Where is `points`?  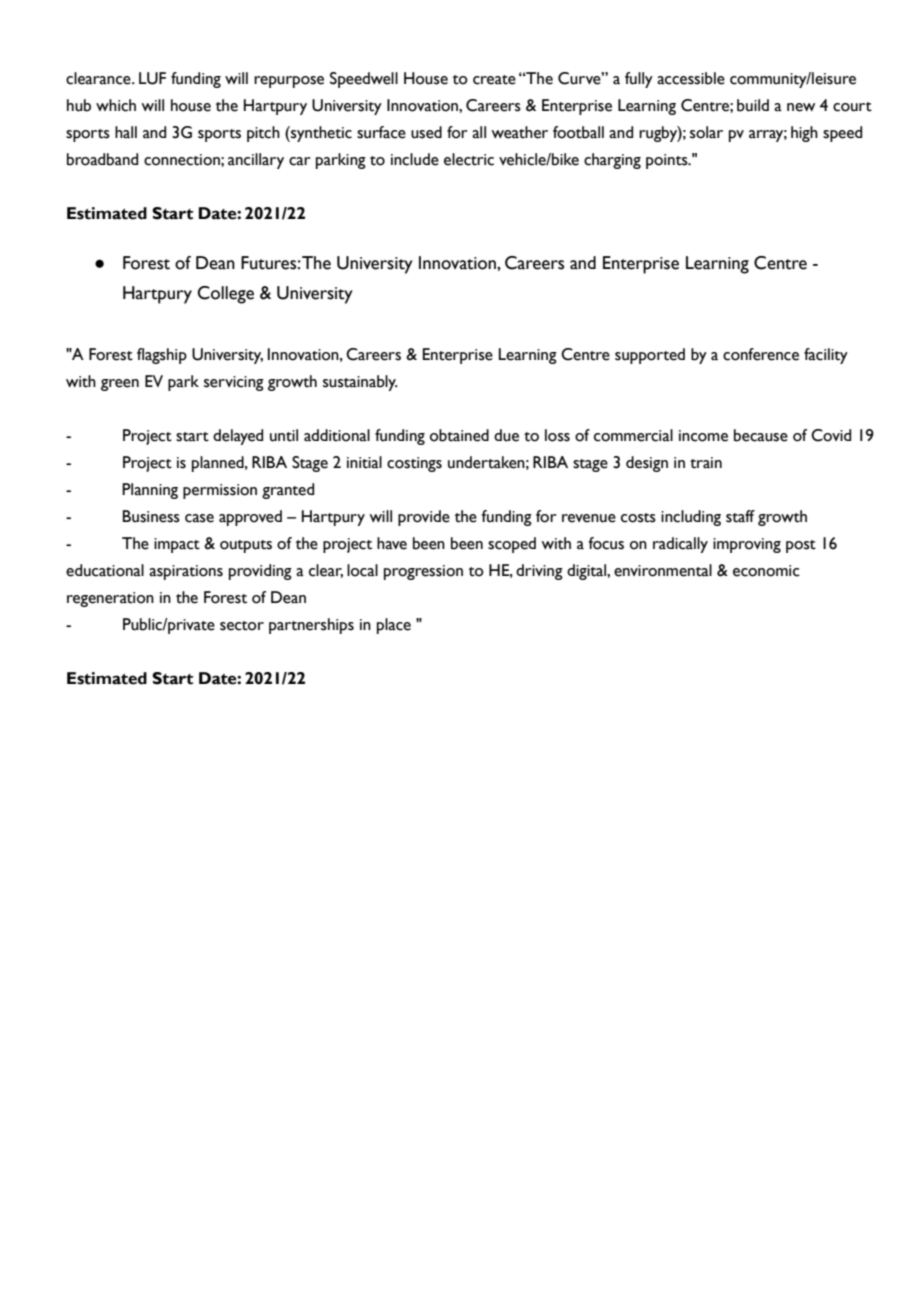
points is located at coordinates (668, 161).
